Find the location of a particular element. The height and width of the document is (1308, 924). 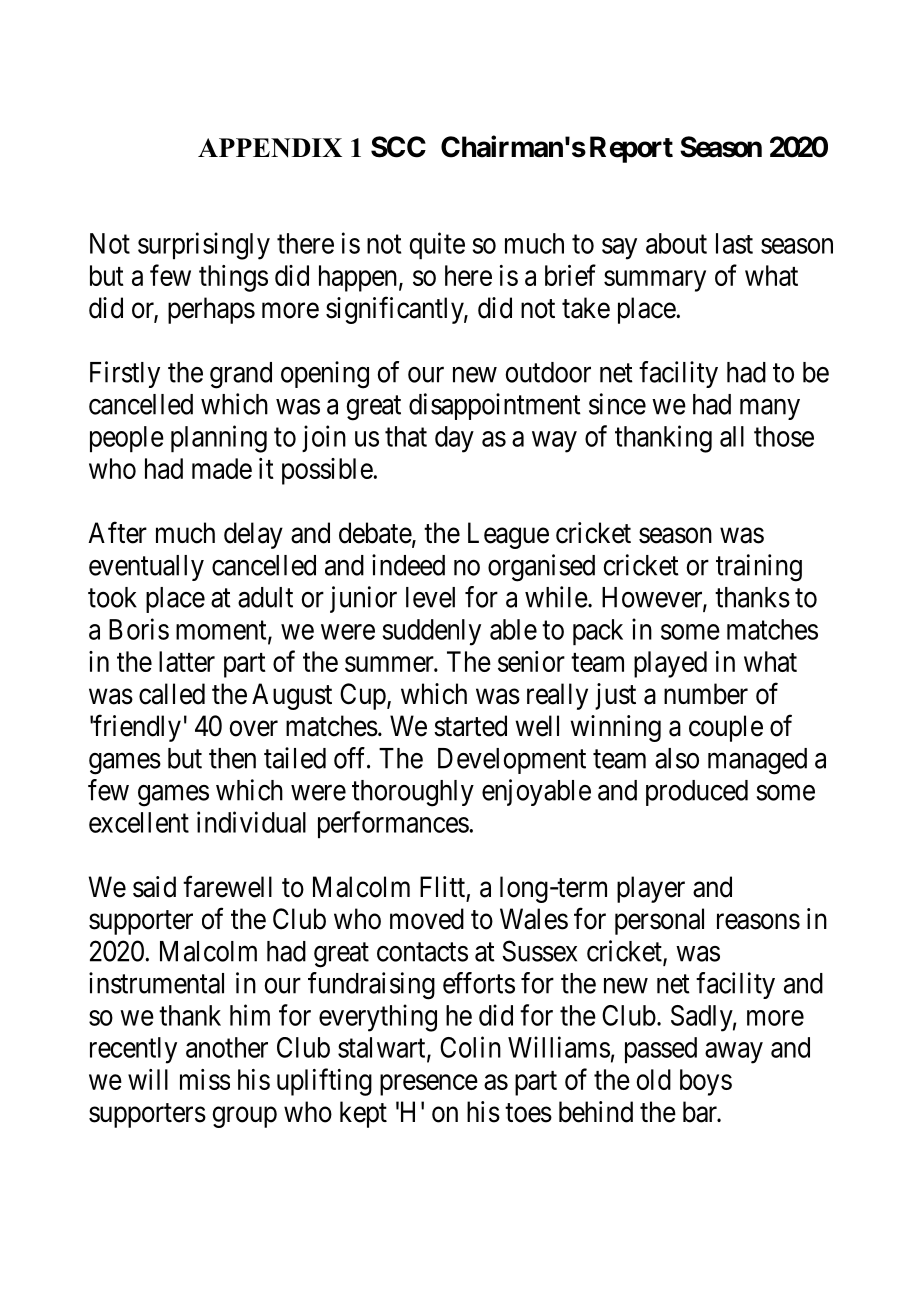

Report is located at coordinates (631, 149).
